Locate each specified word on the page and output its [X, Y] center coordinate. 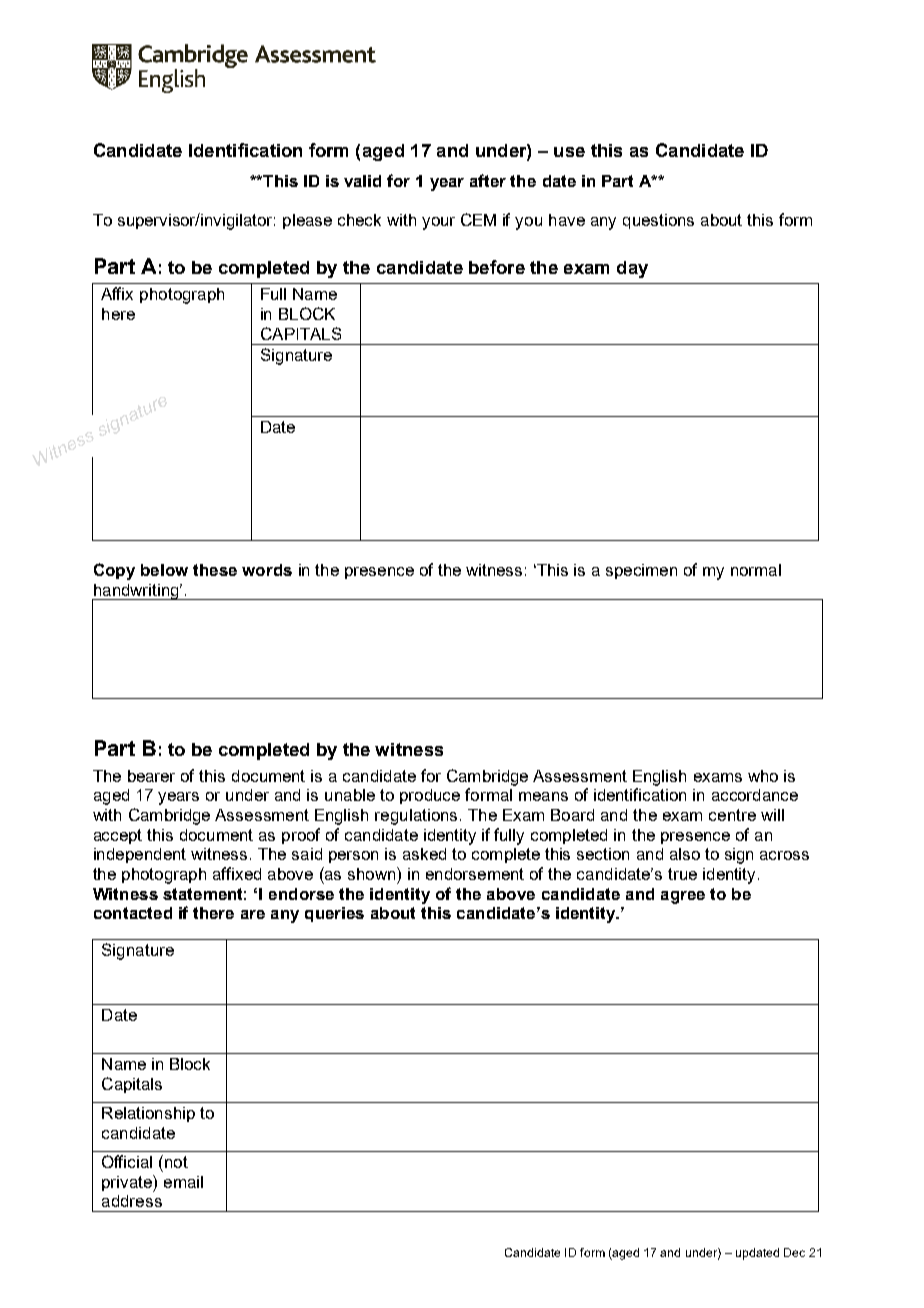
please [307, 221]
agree [683, 897]
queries [334, 914]
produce [430, 796]
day [632, 269]
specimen [641, 571]
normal [756, 570]
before [497, 267]
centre [732, 815]
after [488, 180]
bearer [151, 776]
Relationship [148, 1114]
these [215, 570]
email [183, 1182]
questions [658, 221]
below [164, 570]
